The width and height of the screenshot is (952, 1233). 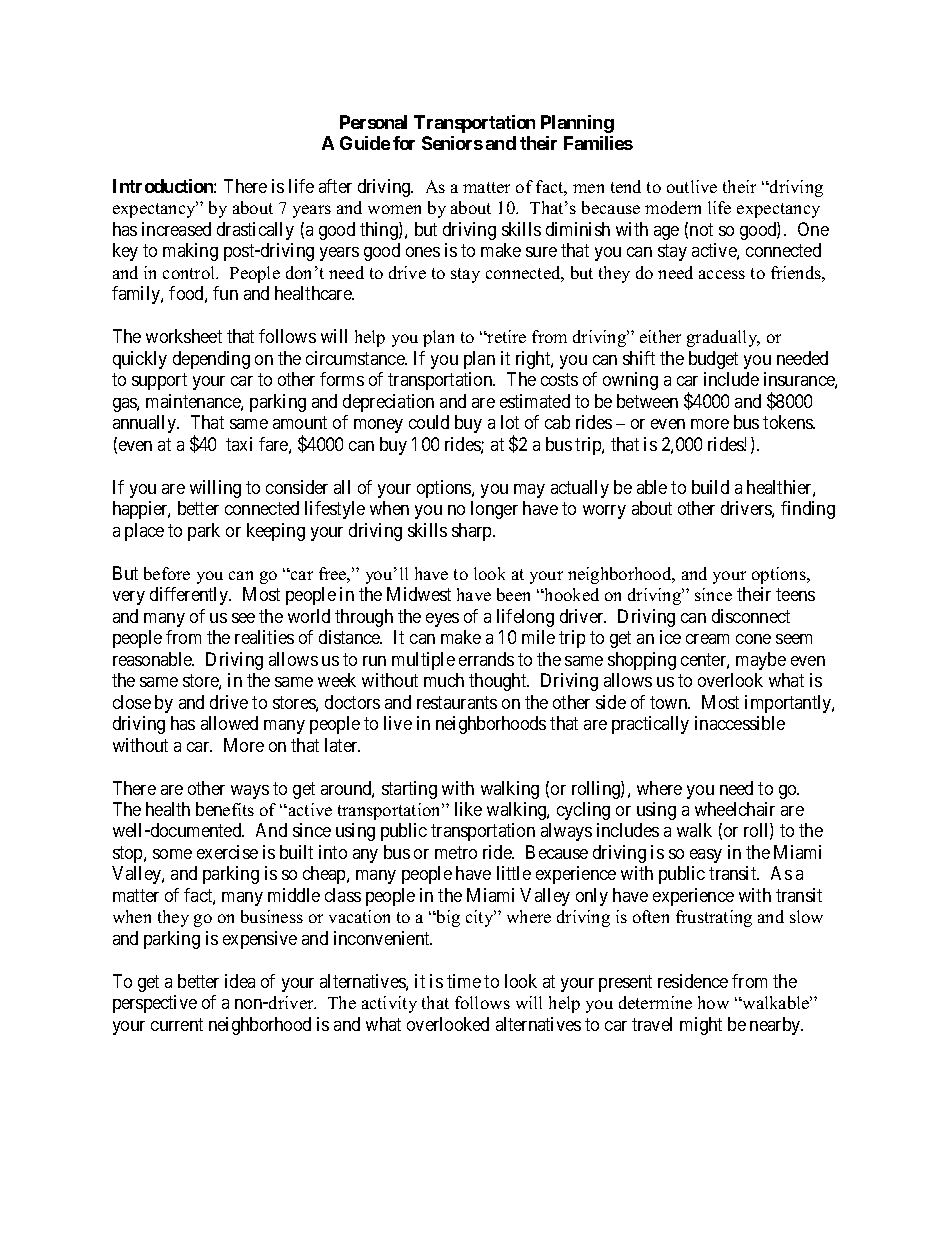 I want to click on idea, so click(x=240, y=981).
